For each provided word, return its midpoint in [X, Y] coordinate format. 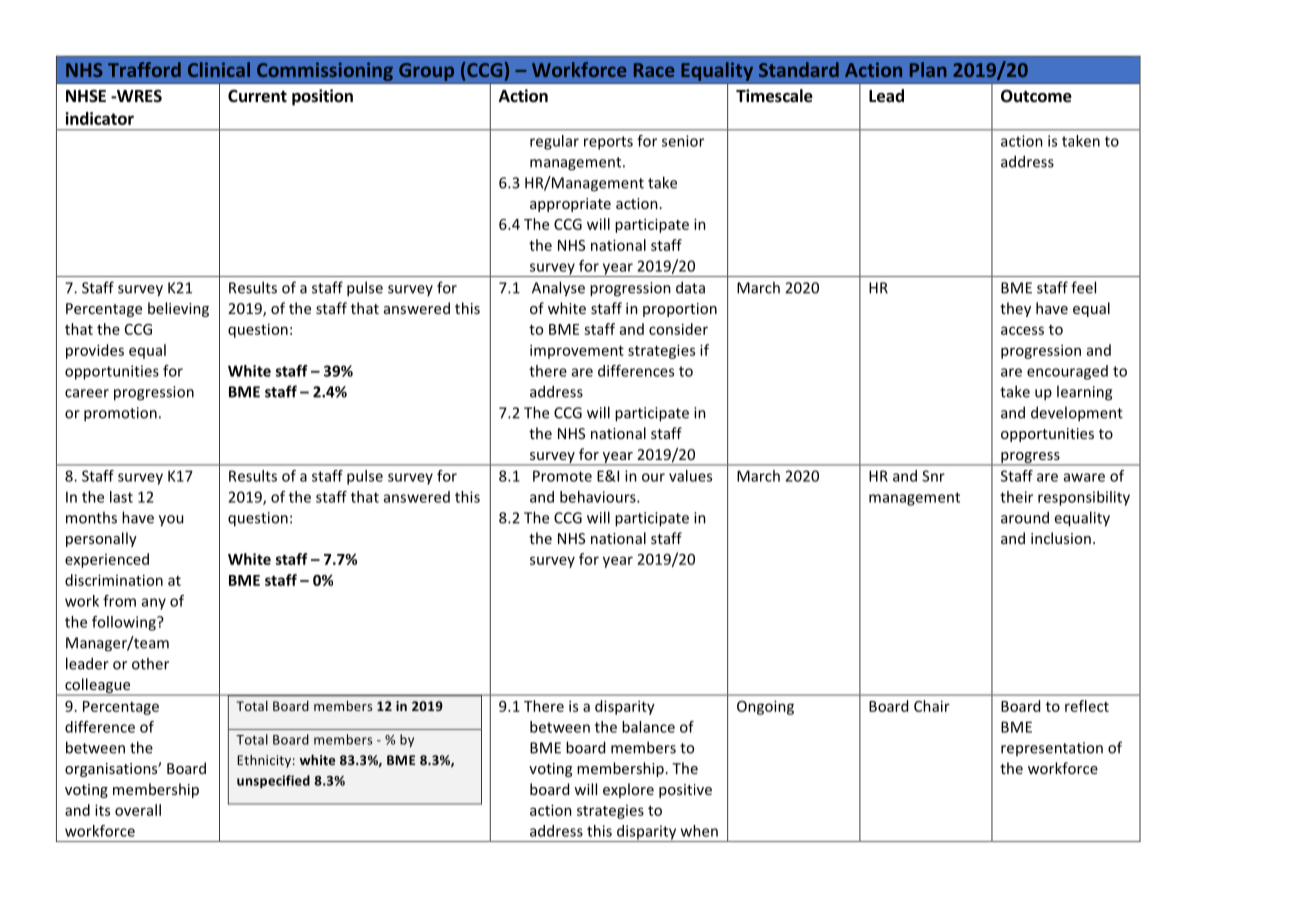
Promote [562, 476]
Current [257, 96]
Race [654, 70]
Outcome [1036, 96]
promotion [120, 414]
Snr [933, 476]
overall [138, 810]
